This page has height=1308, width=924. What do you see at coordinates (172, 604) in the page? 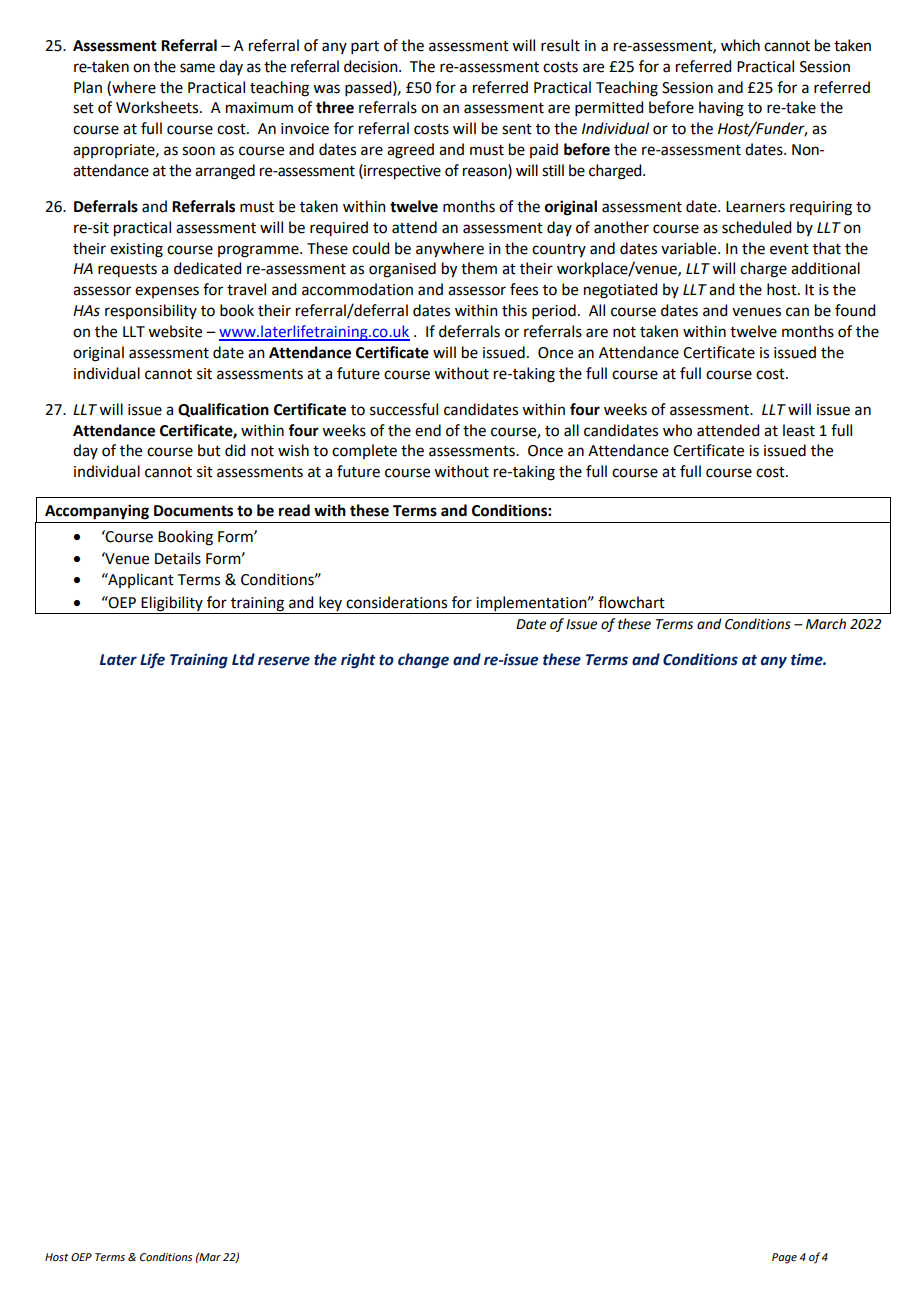
I see `Eligibility` at bounding box center [172, 604].
